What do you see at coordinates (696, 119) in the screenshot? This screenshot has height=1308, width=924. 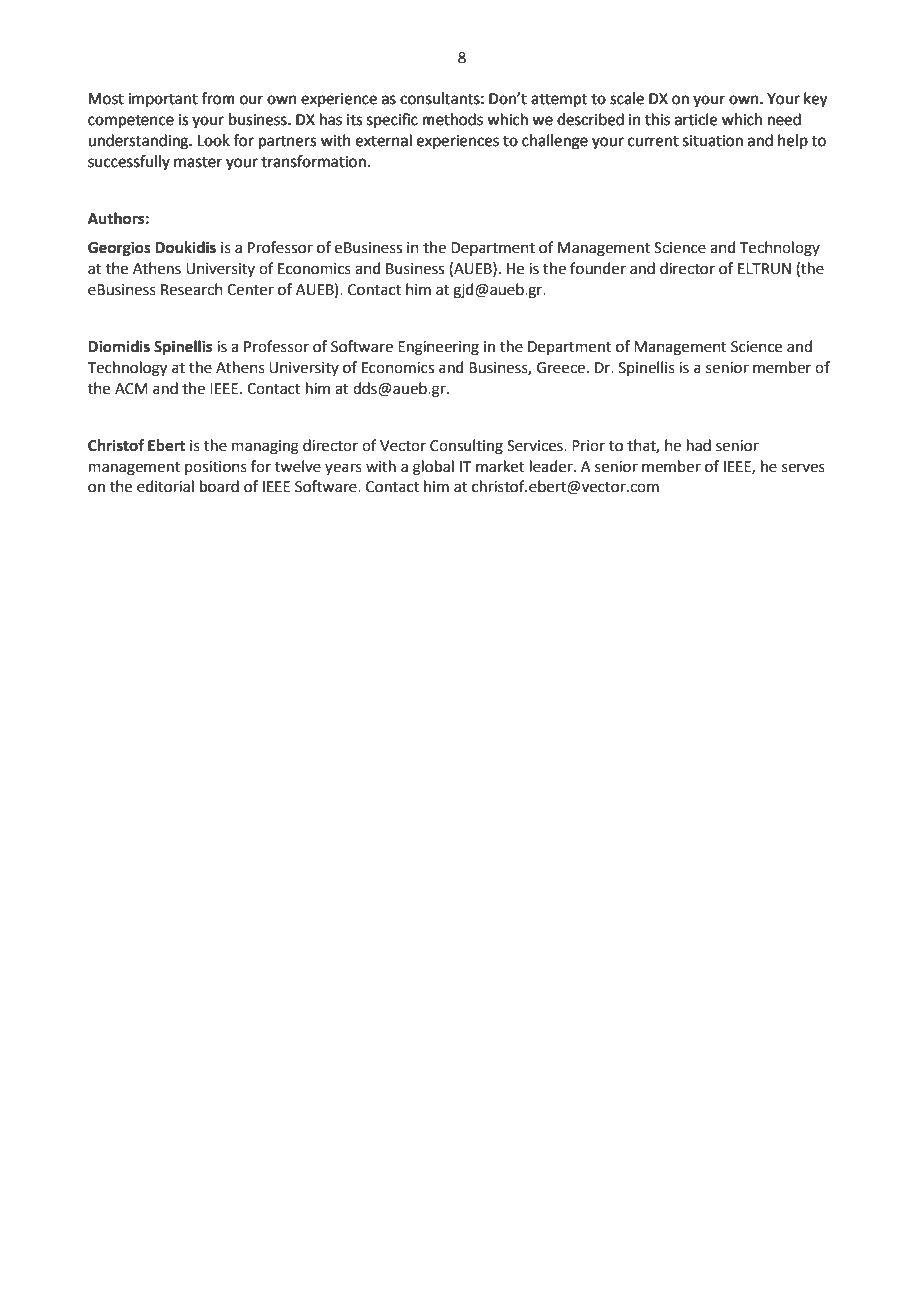 I see `article` at bounding box center [696, 119].
